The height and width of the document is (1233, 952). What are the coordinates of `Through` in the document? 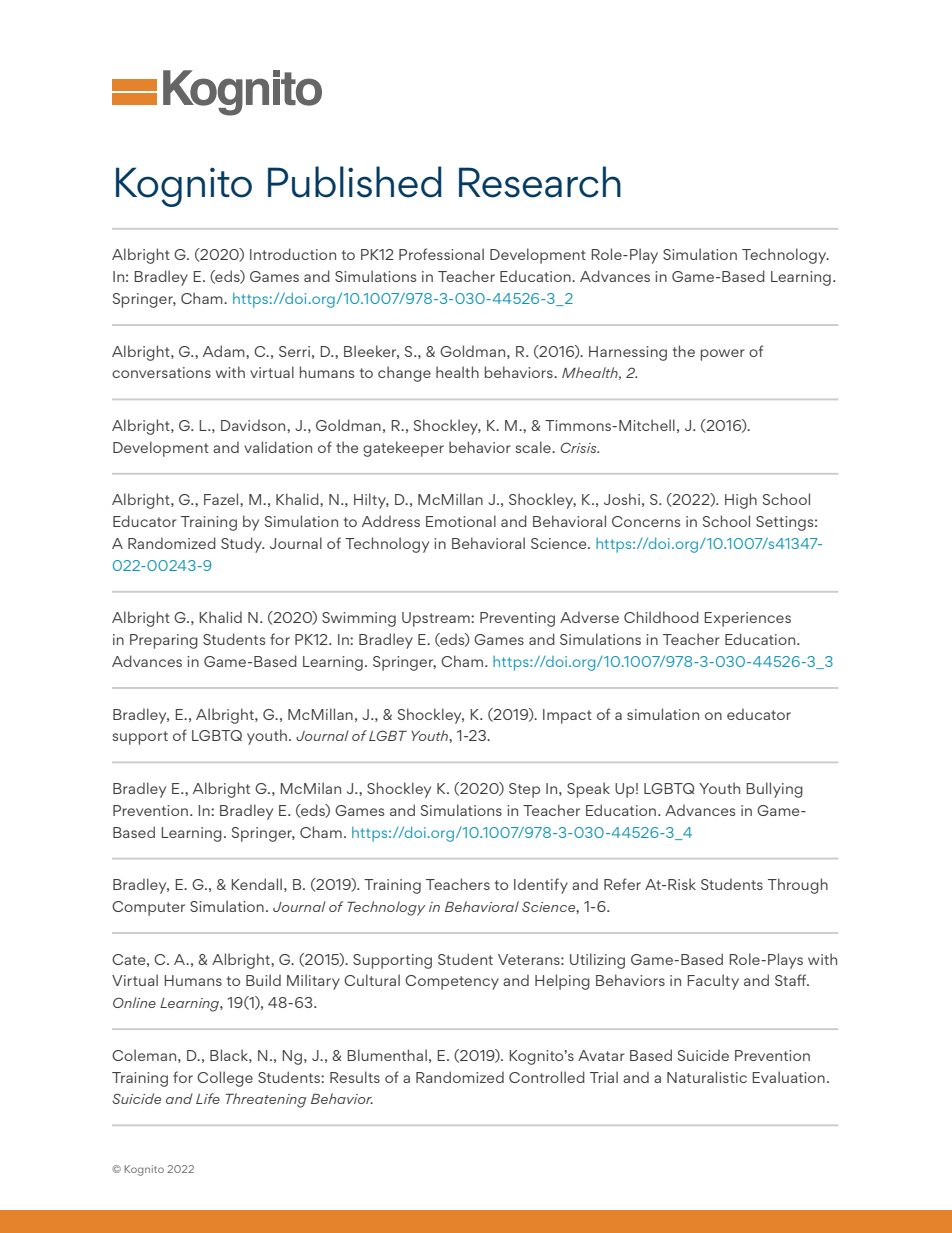 It's located at (798, 886).
